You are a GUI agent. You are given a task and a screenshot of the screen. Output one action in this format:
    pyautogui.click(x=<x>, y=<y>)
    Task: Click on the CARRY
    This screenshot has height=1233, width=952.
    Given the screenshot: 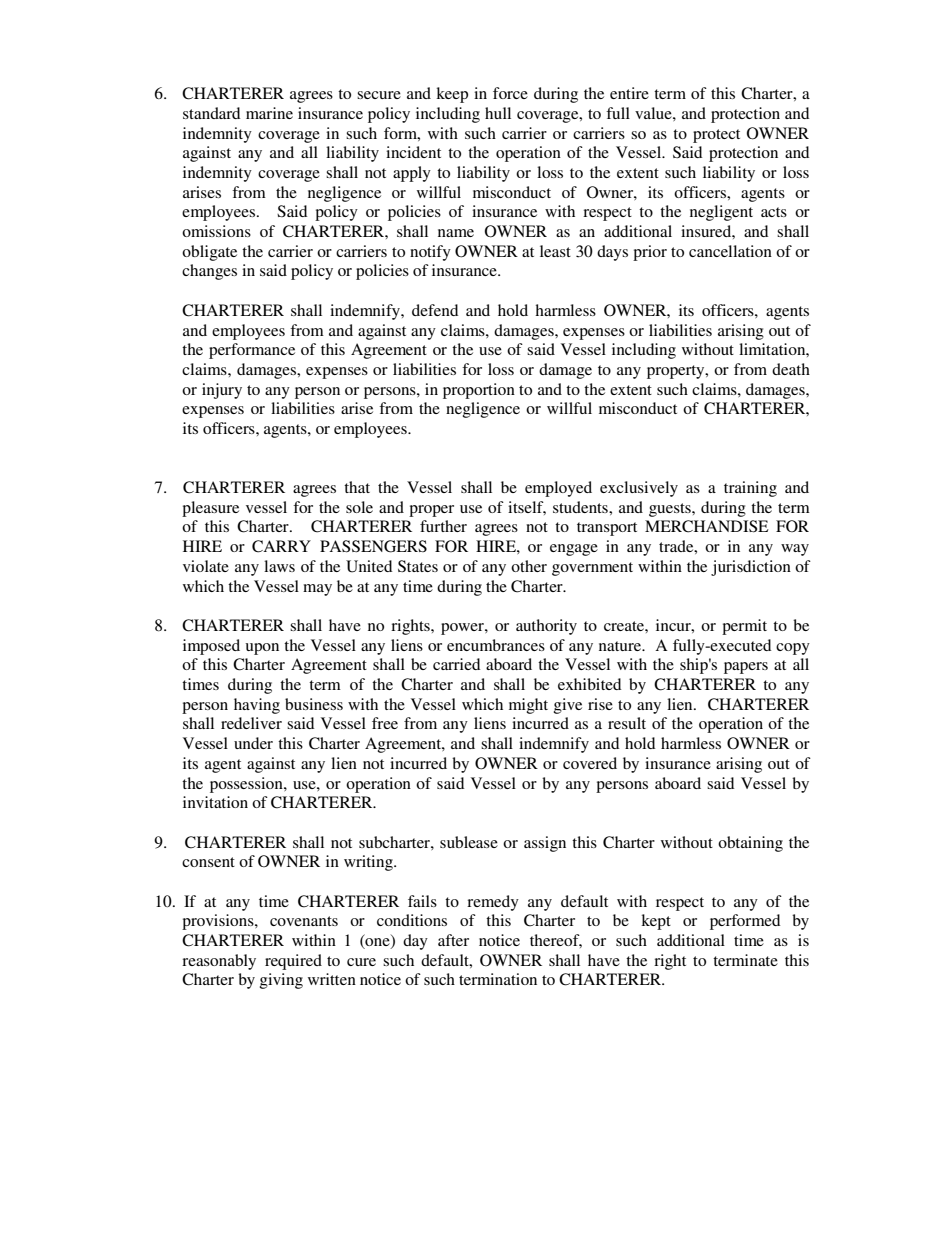 What is the action you would take?
    pyautogui.click(x=281, y=546)
